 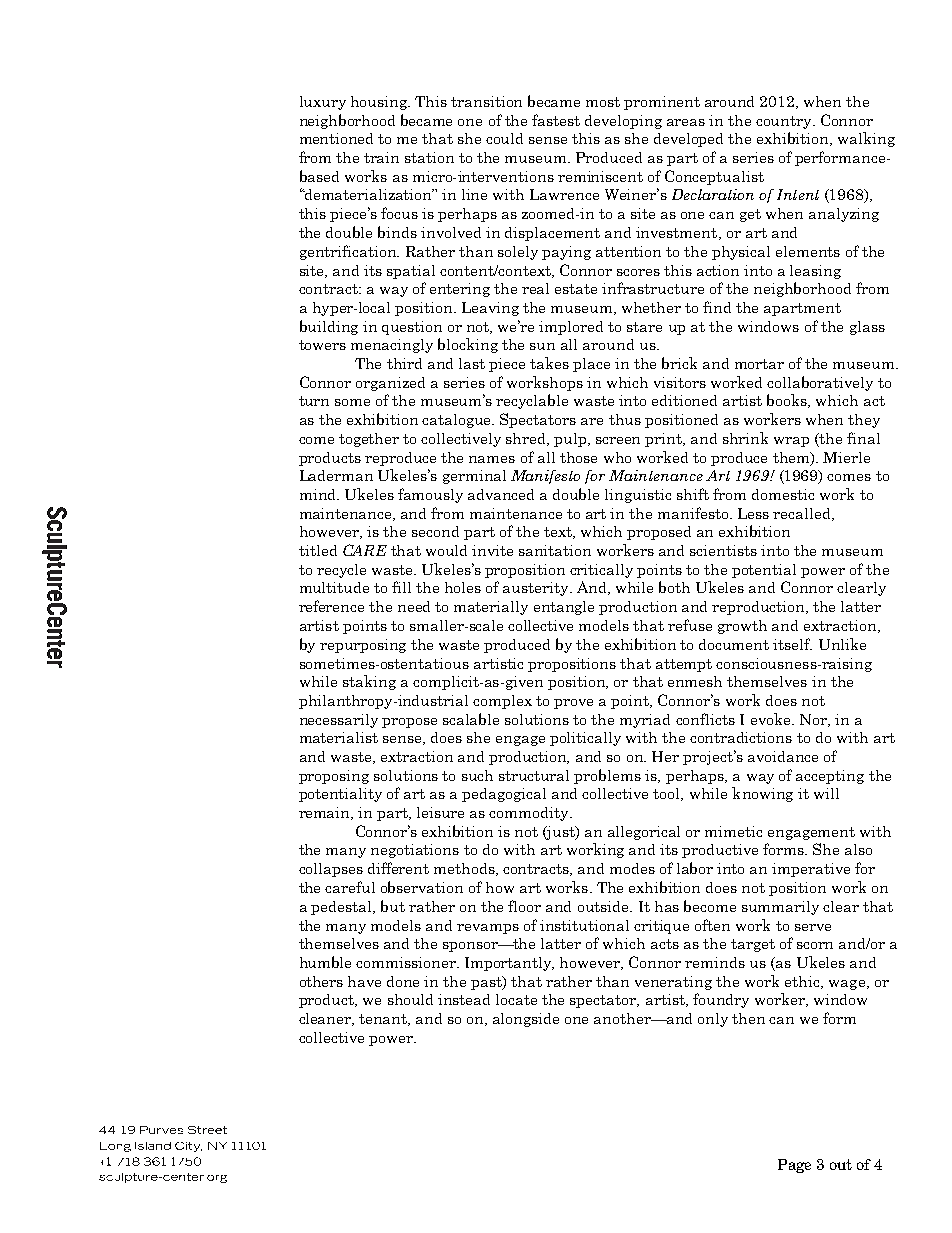 What do you see at coordinates (398, 868) in the screenshot?
I see `different` at bounding box center [398, 868].
